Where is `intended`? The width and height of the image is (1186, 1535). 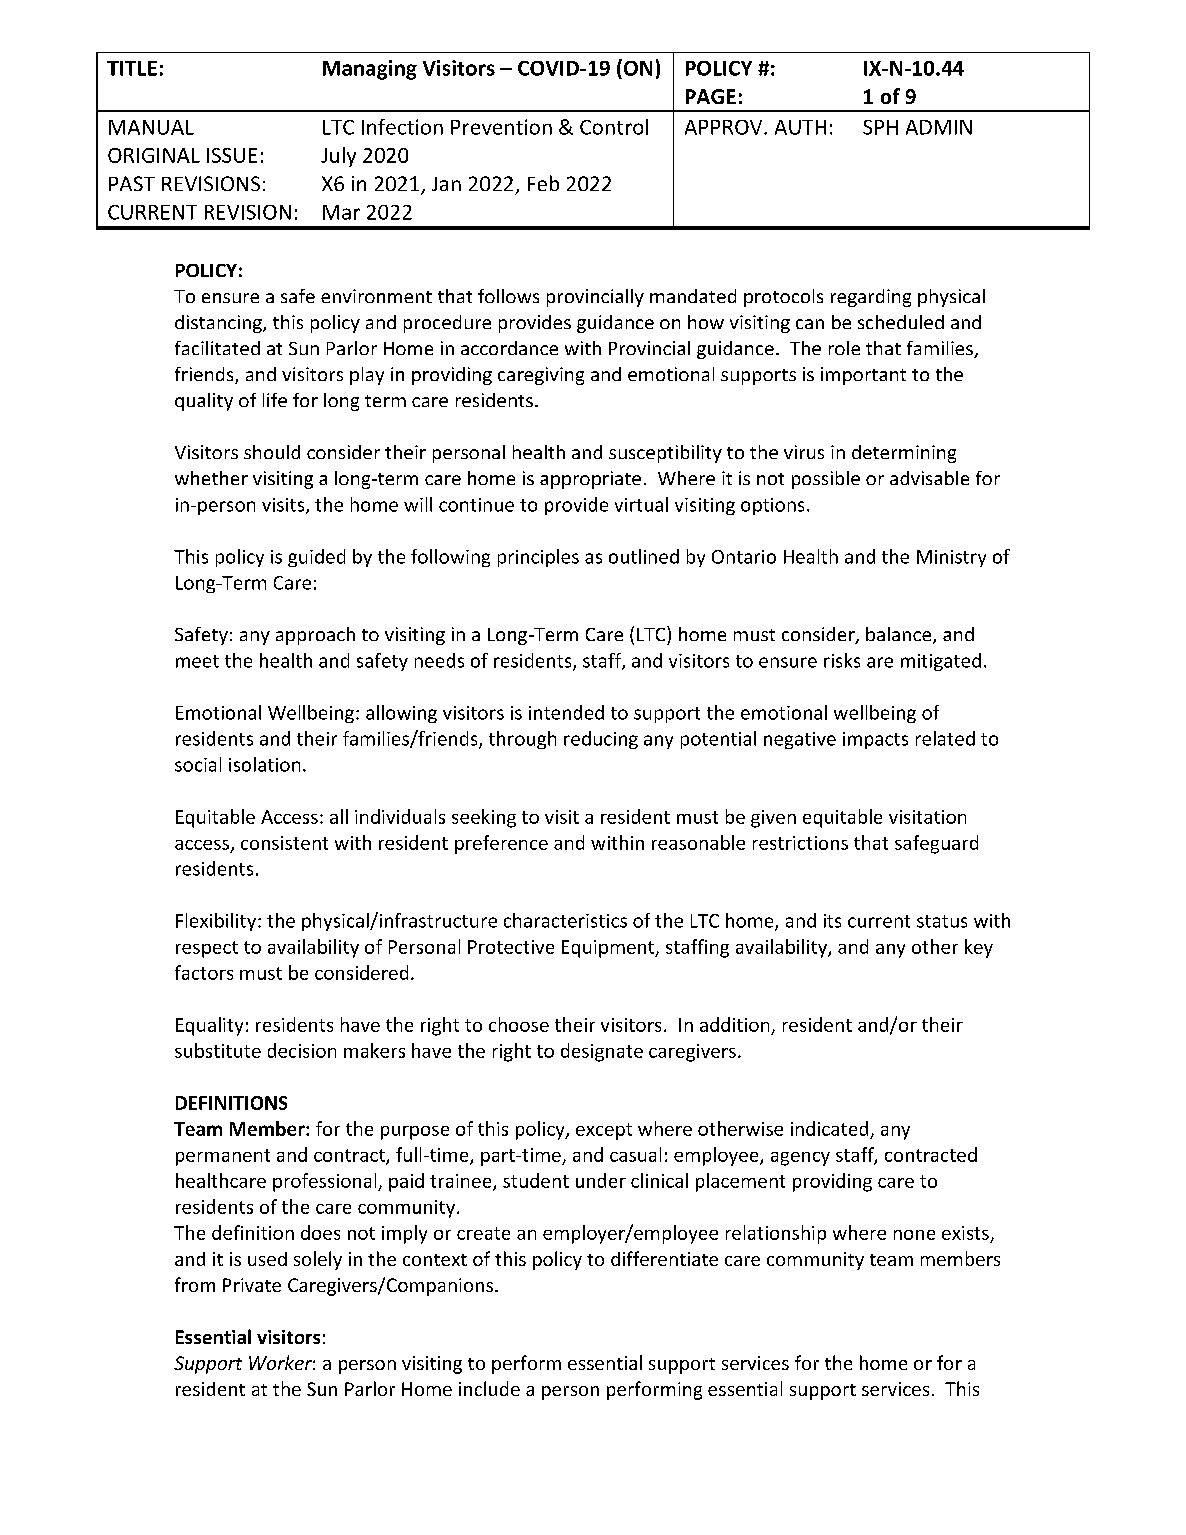
intended is located at coordinates (566, 712).
